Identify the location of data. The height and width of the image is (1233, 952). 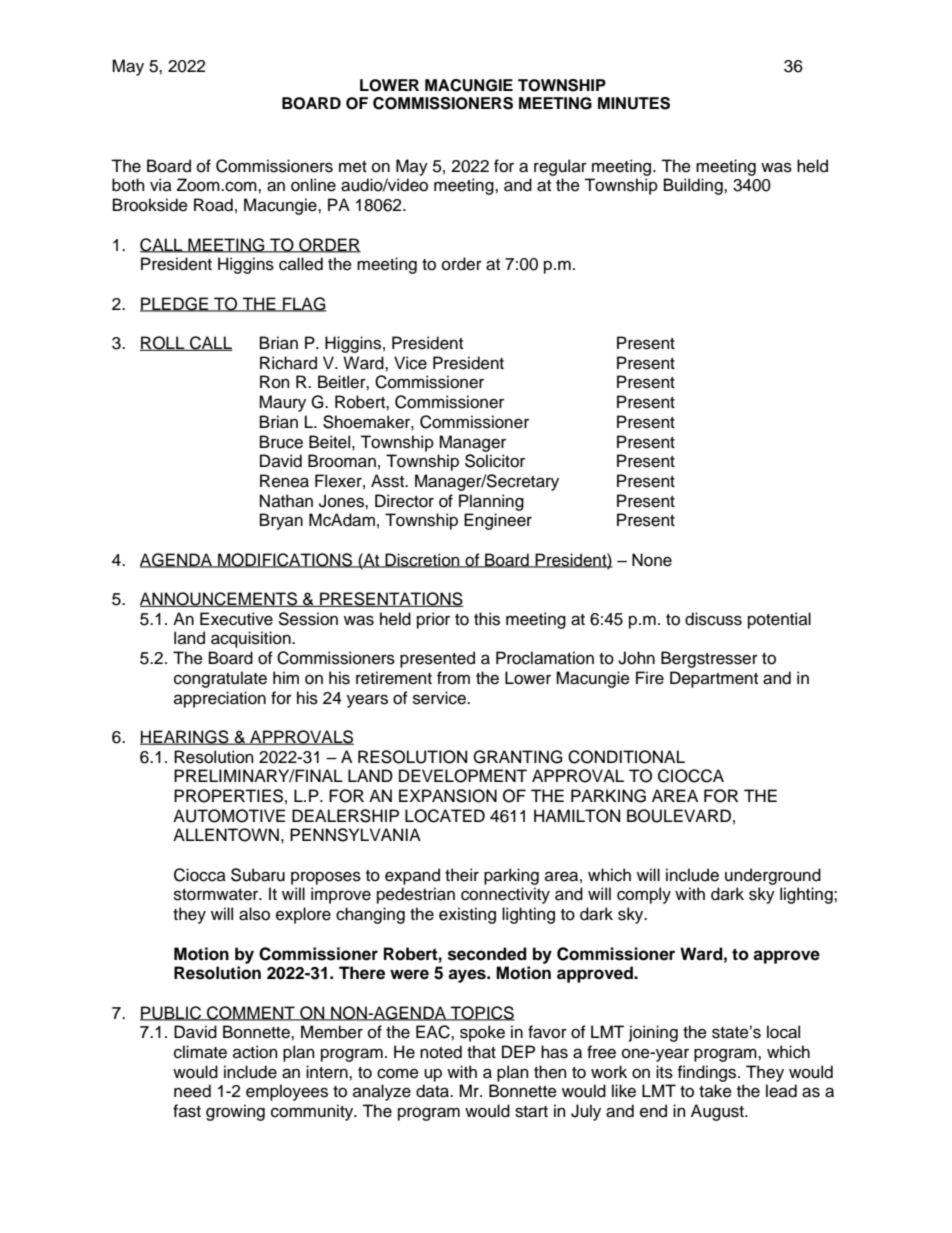
(433, 1091).
